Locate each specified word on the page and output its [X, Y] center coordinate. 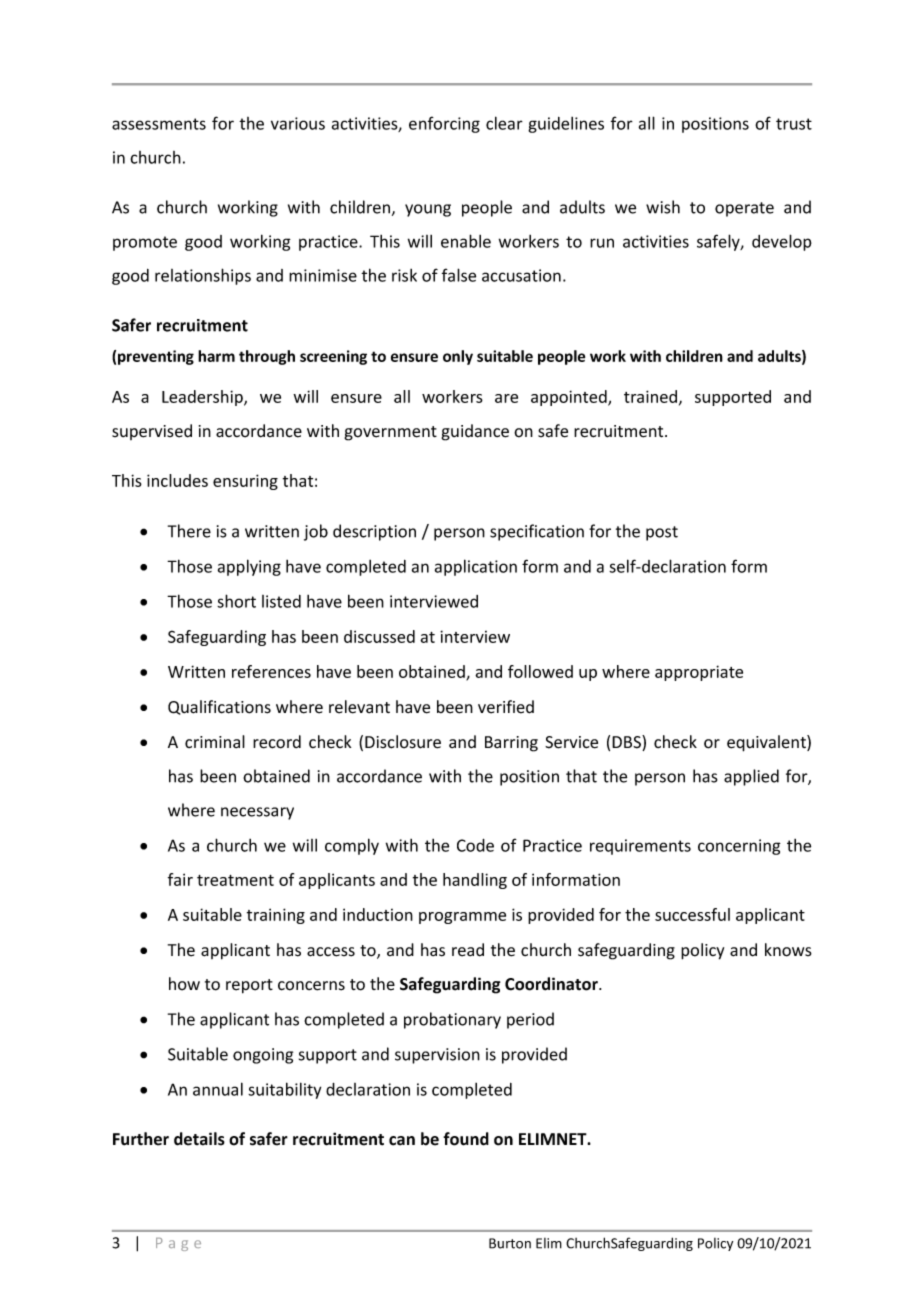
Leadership [203, 398]
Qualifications [219, 707]
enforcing [444, 124]
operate [744, 209]
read [468, 950]
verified [506, 707]
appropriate [699, 673]
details [199, 1139]
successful [692, 914]
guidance [475, 432]
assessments [159, 124]
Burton [510, 1243]
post [662, 533]
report [249, 986]
